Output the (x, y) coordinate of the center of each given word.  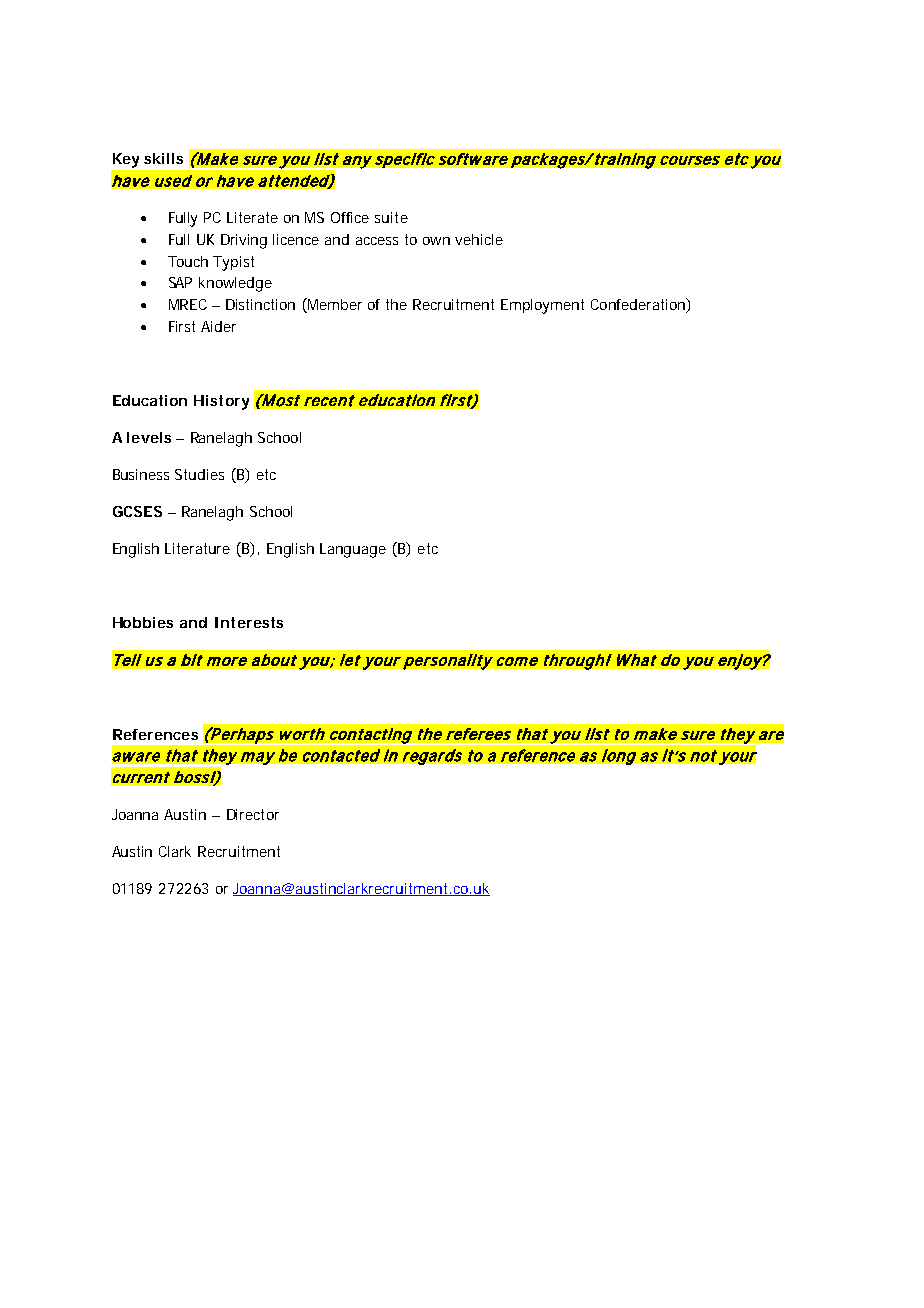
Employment (542, 306)
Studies (199, 474)
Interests (249, 622)
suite (391, 217)
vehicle (479, 239)
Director (253, 814)
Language (353, 550)
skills (163, 158)
